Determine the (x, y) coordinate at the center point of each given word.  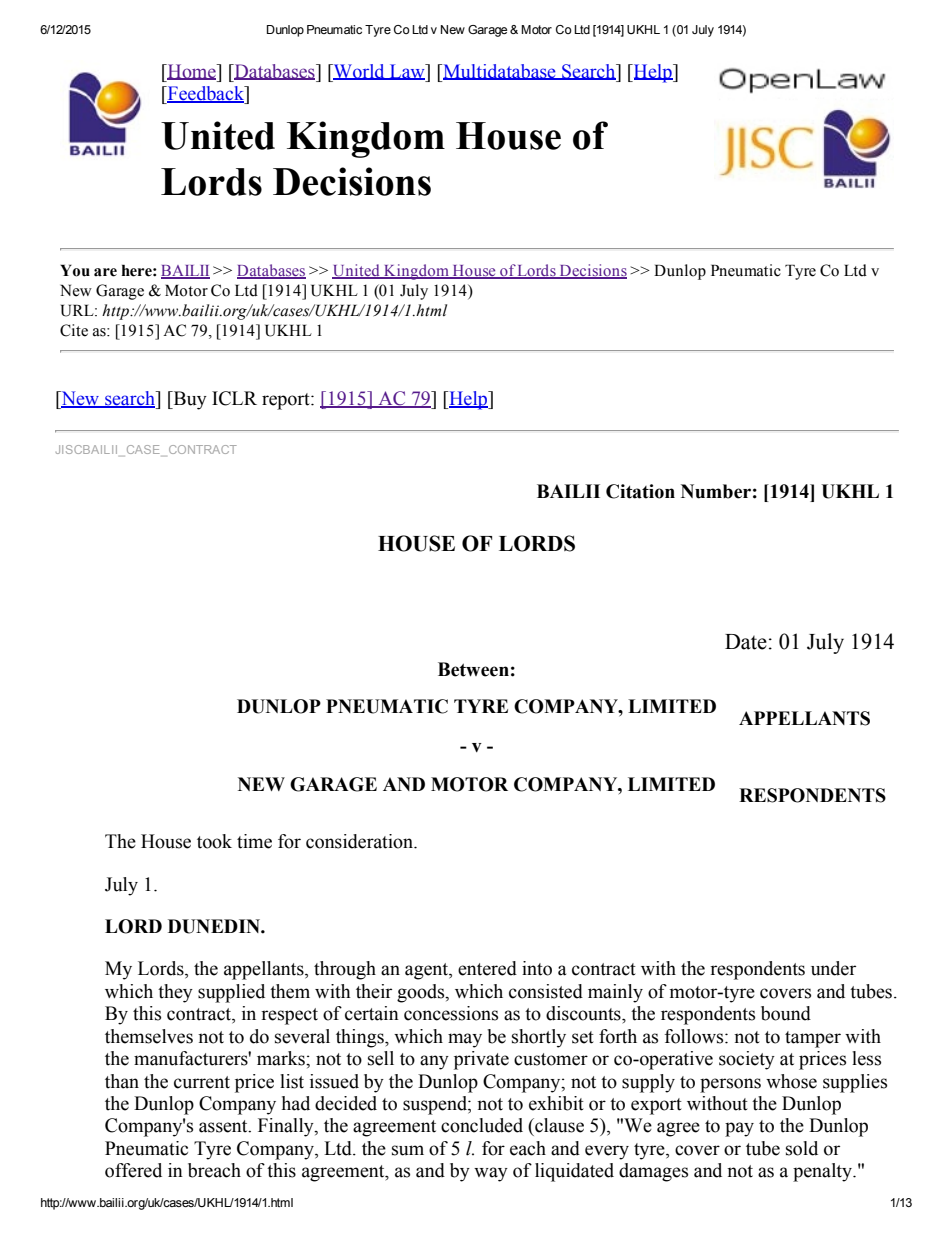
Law (407, 72)
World (359, 72)
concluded (482, 1125)
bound (786, 1013)
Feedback (206, 94)
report (287, 401)
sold (802, 1148)
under (833, 968)
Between (473, 669)
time (254, 841)
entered (487, 968)
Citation (640, 491)
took (214, 841)
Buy (189, 400)
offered (133, 1170)
